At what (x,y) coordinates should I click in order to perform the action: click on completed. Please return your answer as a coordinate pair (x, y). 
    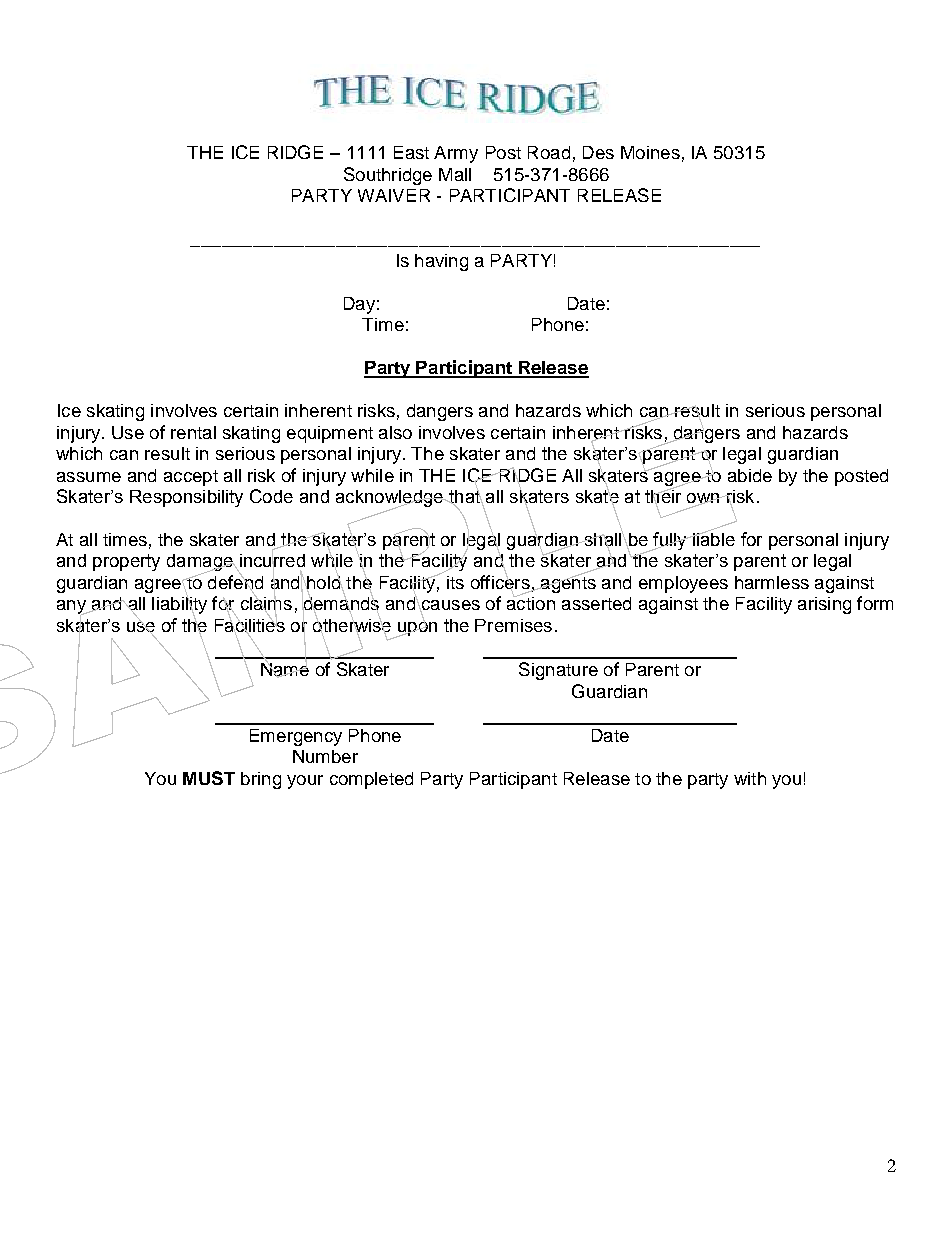
    Looking at the image, I should click on (371, 780).
